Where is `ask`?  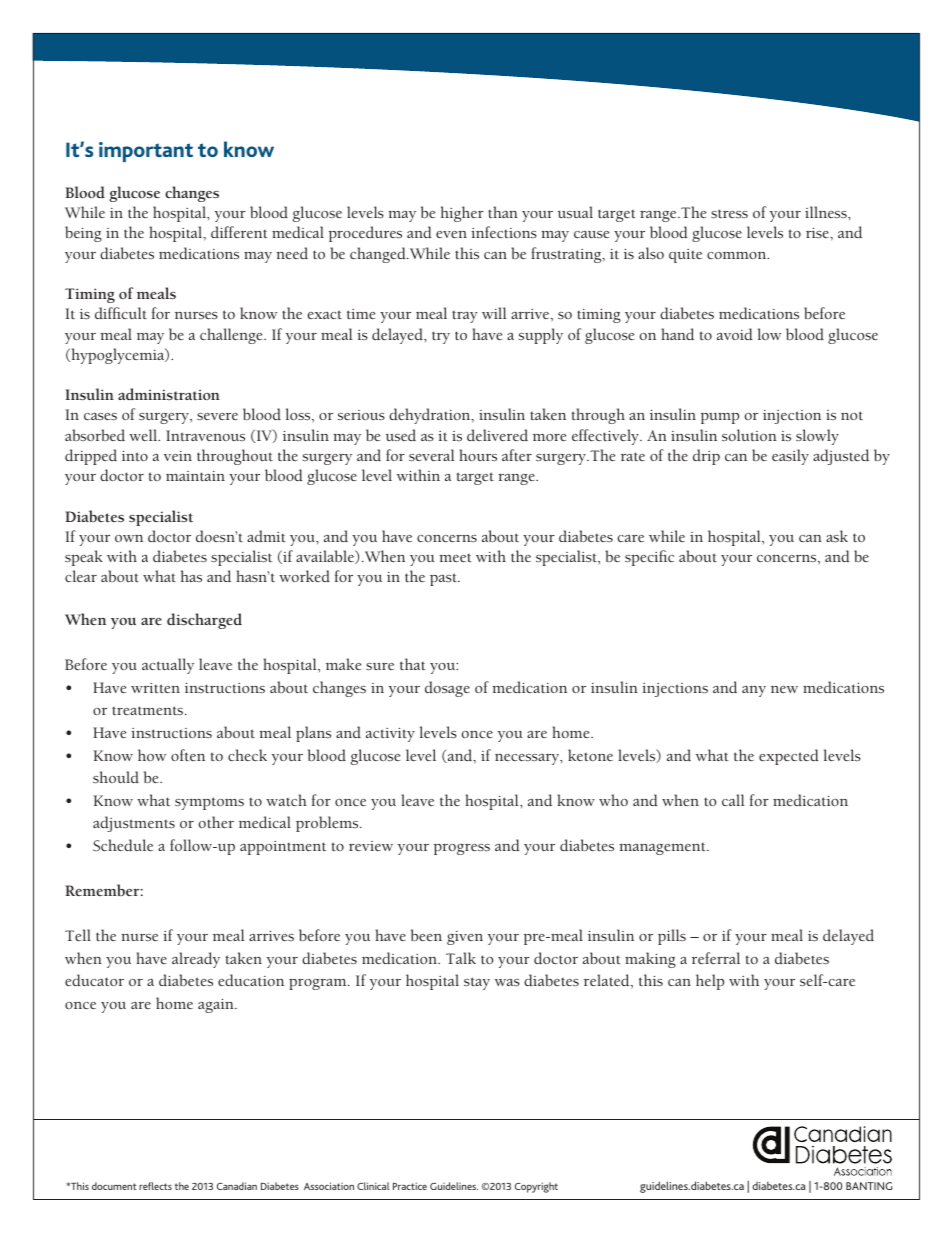
ask is located at coordinates (837, 536).
